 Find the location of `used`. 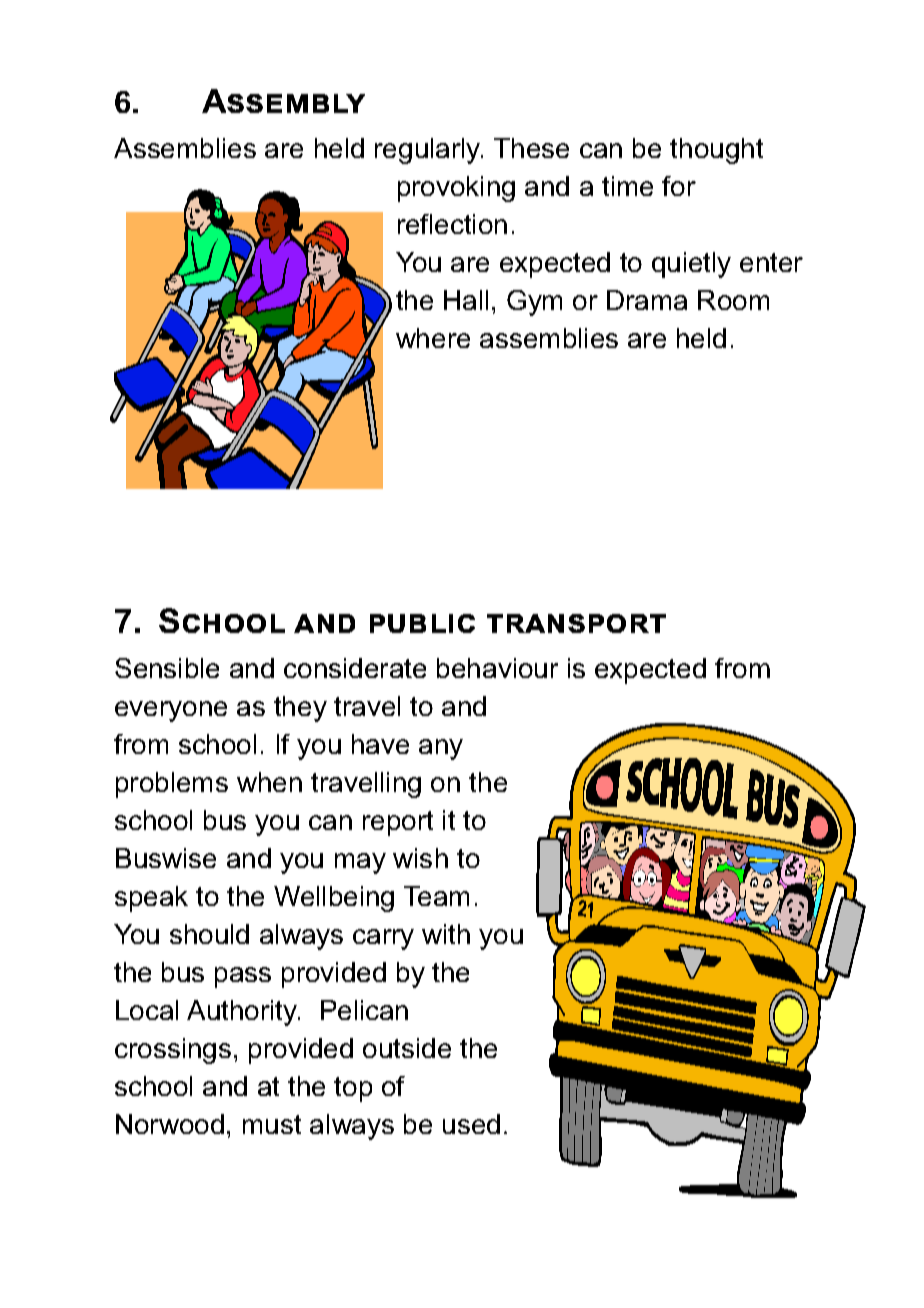

used is located at coordinates (471, 1124).
